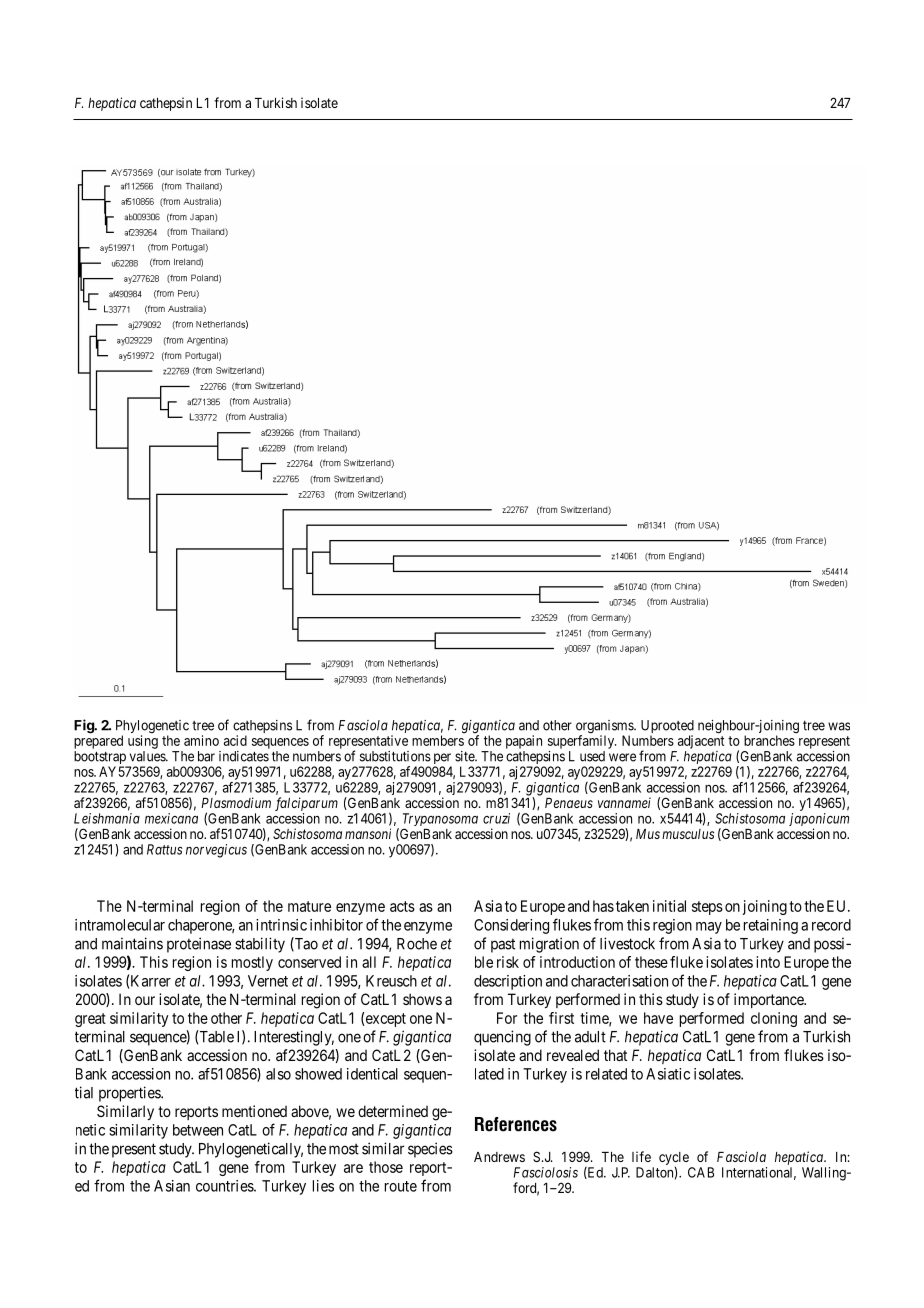  Describe the element at coordinates (499, 1157) in the screenshot. I see `Andrews` at that location.
